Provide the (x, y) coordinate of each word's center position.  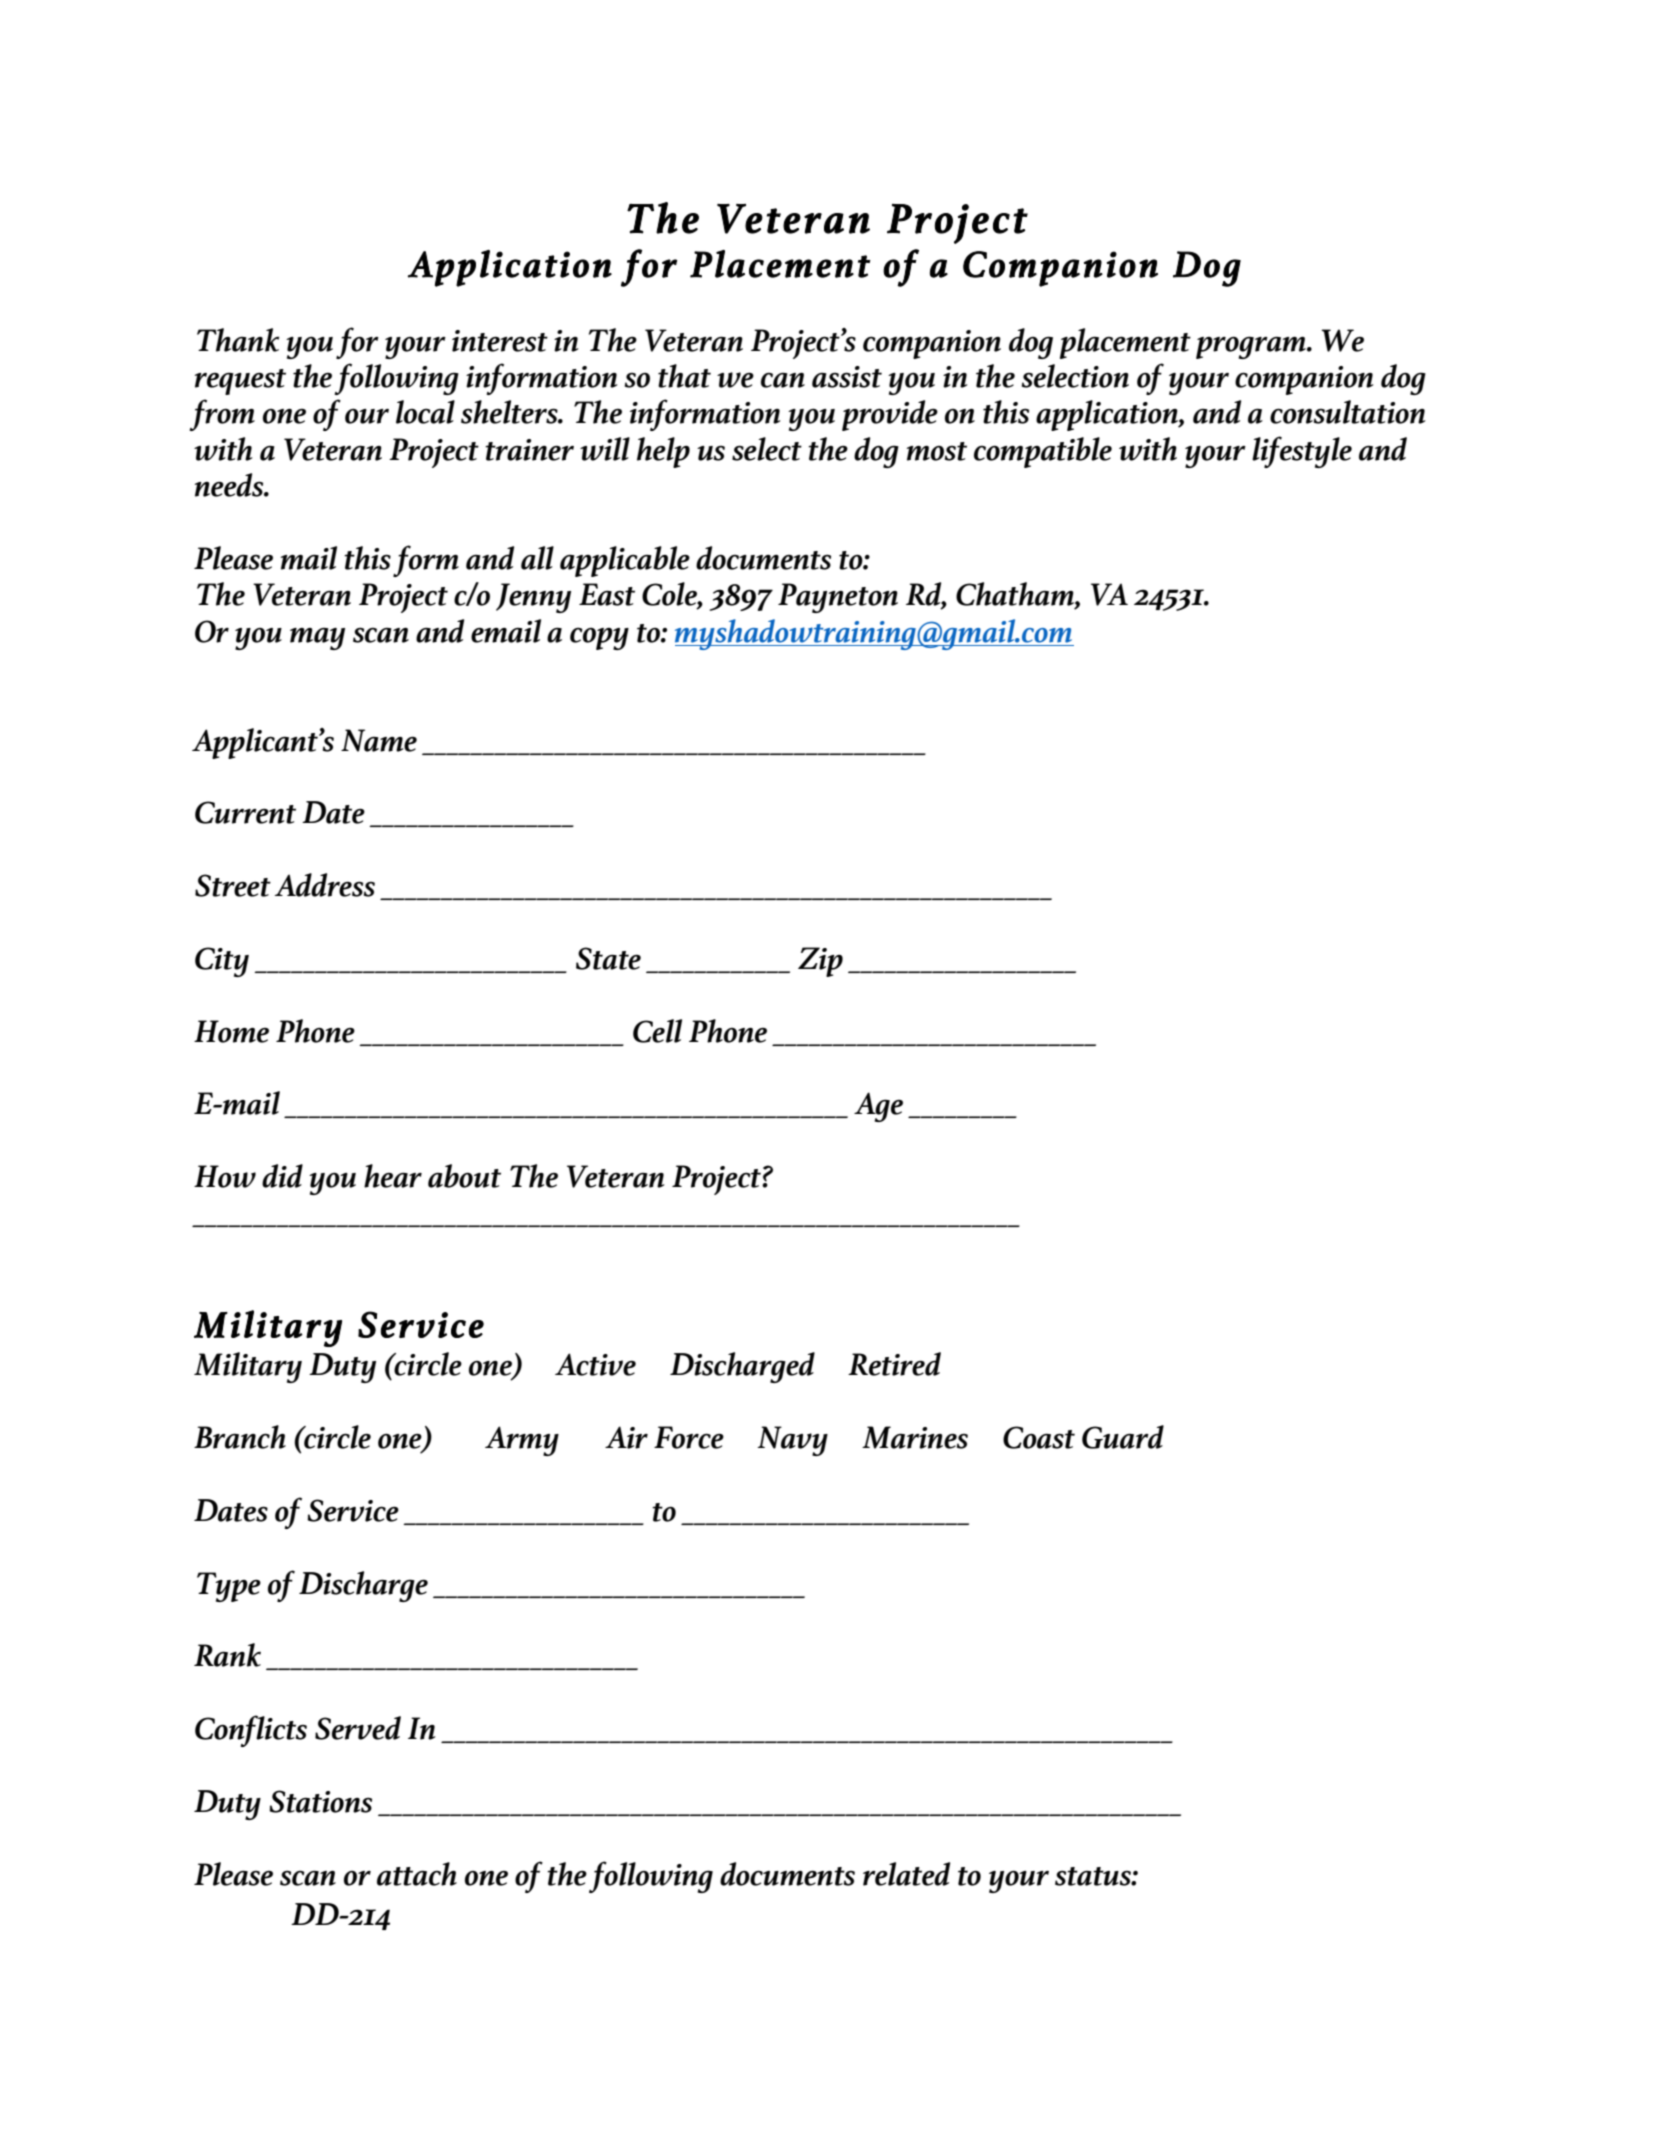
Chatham (1016, 595)
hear (393, 1176)
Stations (320, 1801)
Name (379, 740)
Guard (1123, 1437)
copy (599, 638)
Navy (792, 1441)
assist (847, 377)
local (425, 412)
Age (878, 1107)
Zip (820, 962)
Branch (240, 1437)
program (1252, 347)
